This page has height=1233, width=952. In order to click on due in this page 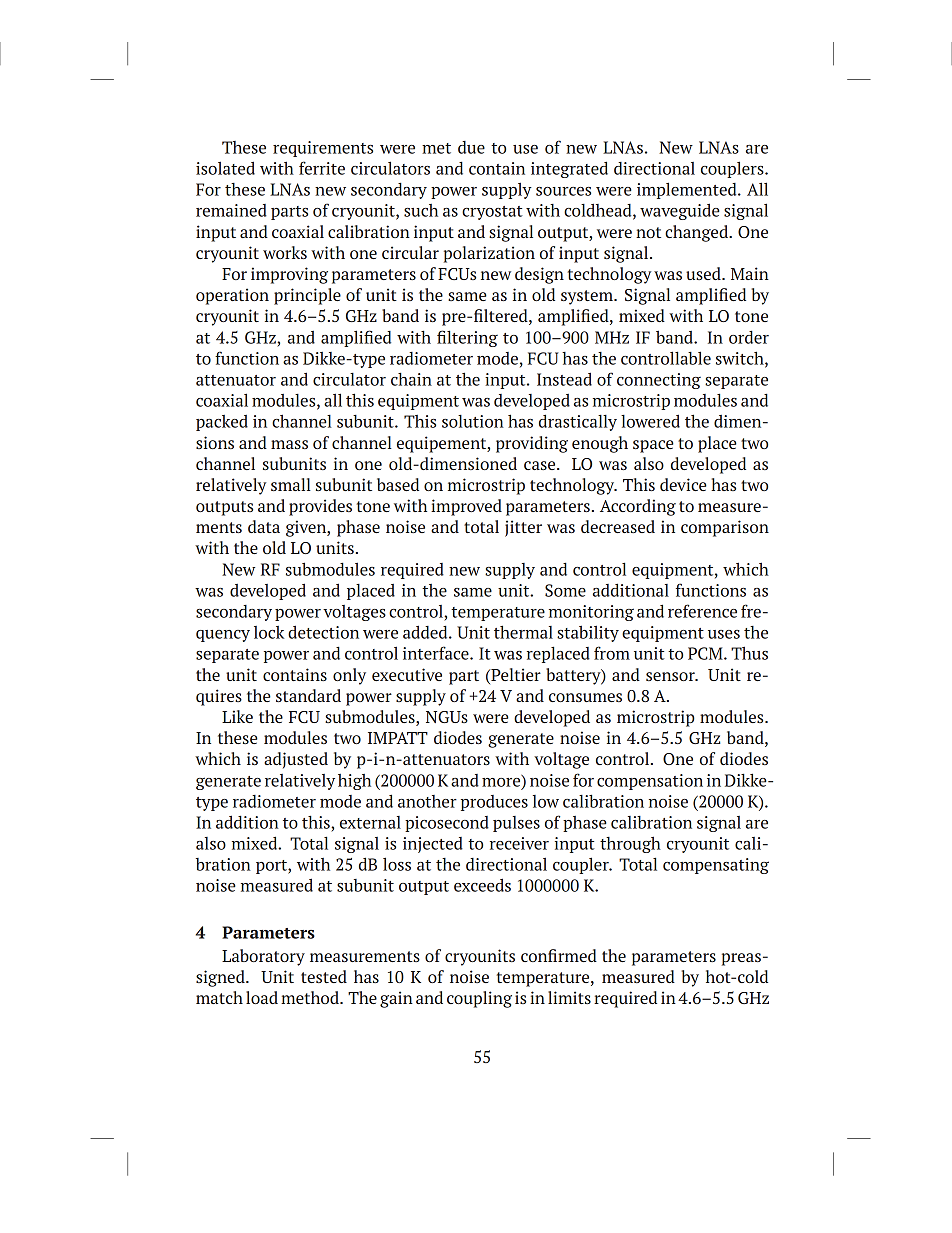, I will do `click(471, 147)`.
